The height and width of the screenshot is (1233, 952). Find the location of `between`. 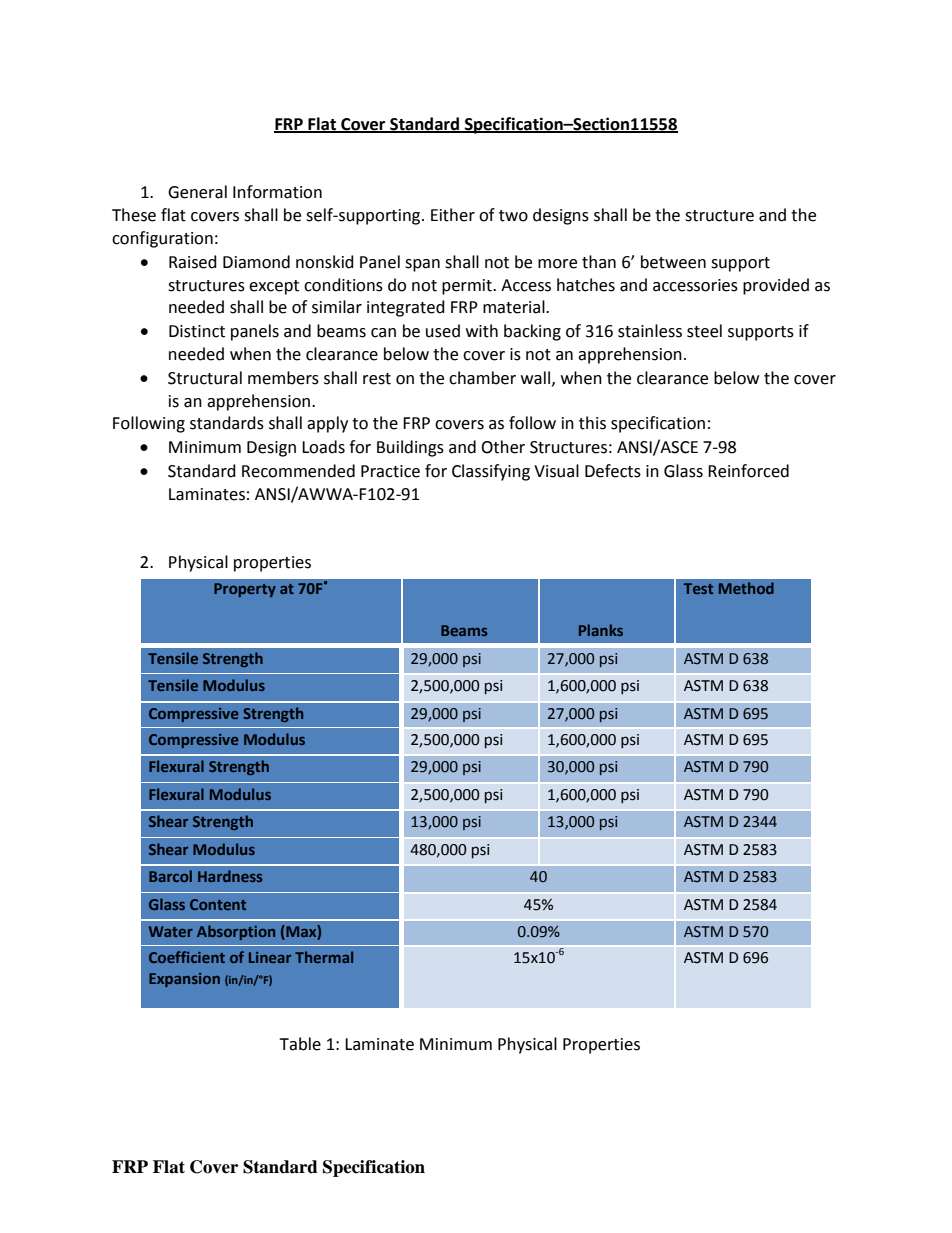

between is located at coordinates (673, 262).
